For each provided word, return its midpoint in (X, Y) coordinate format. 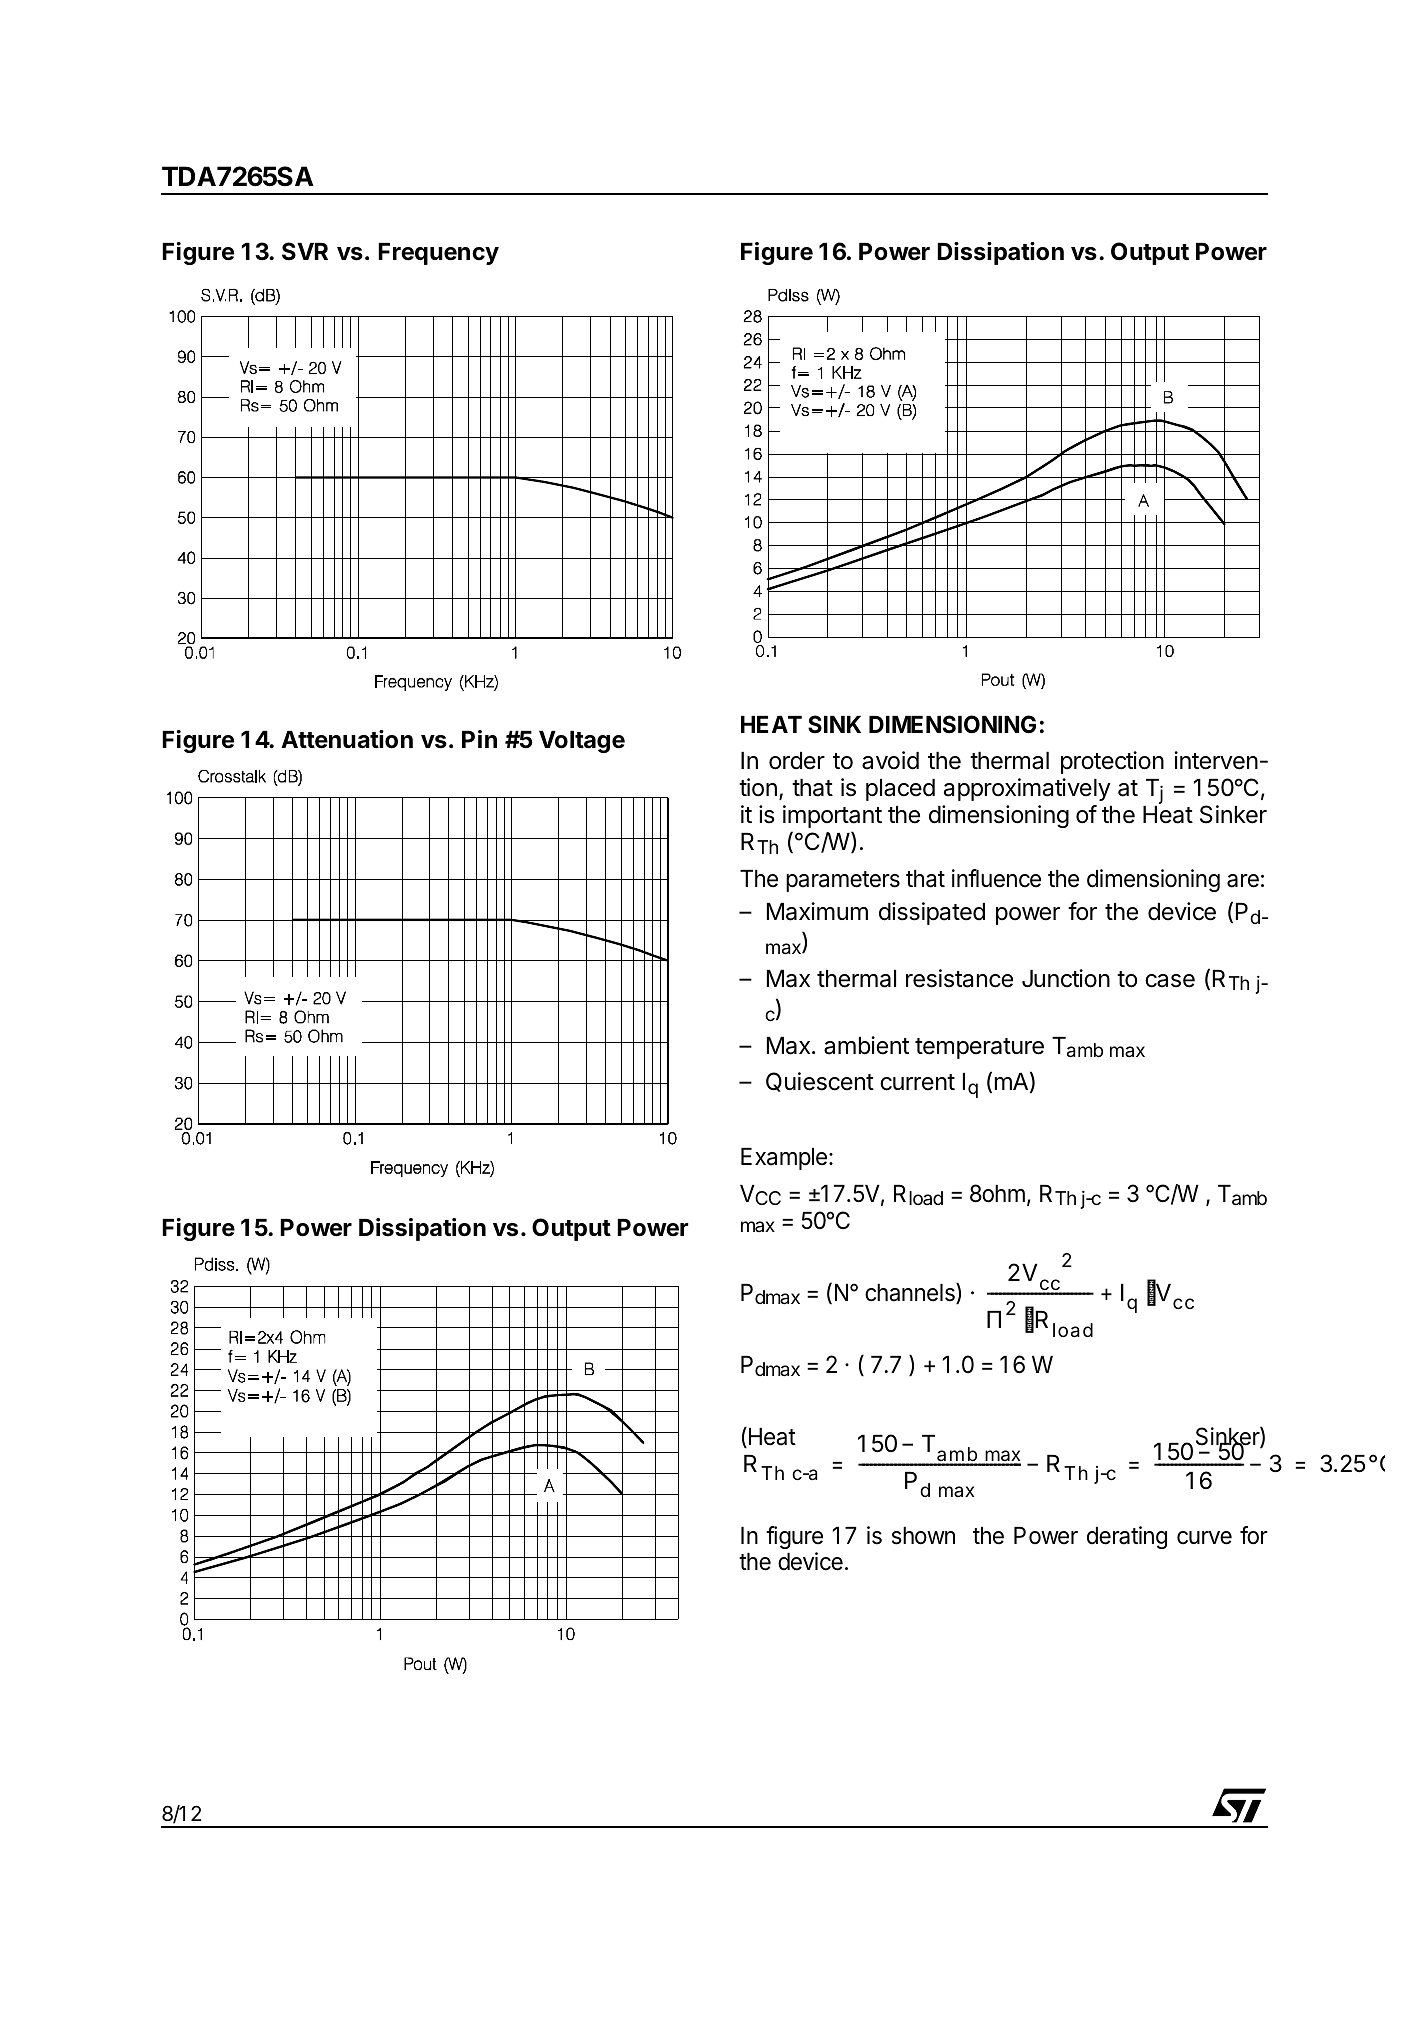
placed (900, 790)
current (917, 1082)
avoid (890, 760)
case (1170, 981)
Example (784, 1159)
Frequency (438, 254)
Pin (479, 739)
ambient (866, 1045)
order (797, 761)
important (832, 816)
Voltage (582, 742)
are (1243, 881)
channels (911, 1293)
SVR (305, 251)
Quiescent (820, 1082)
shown (923, 1536)
